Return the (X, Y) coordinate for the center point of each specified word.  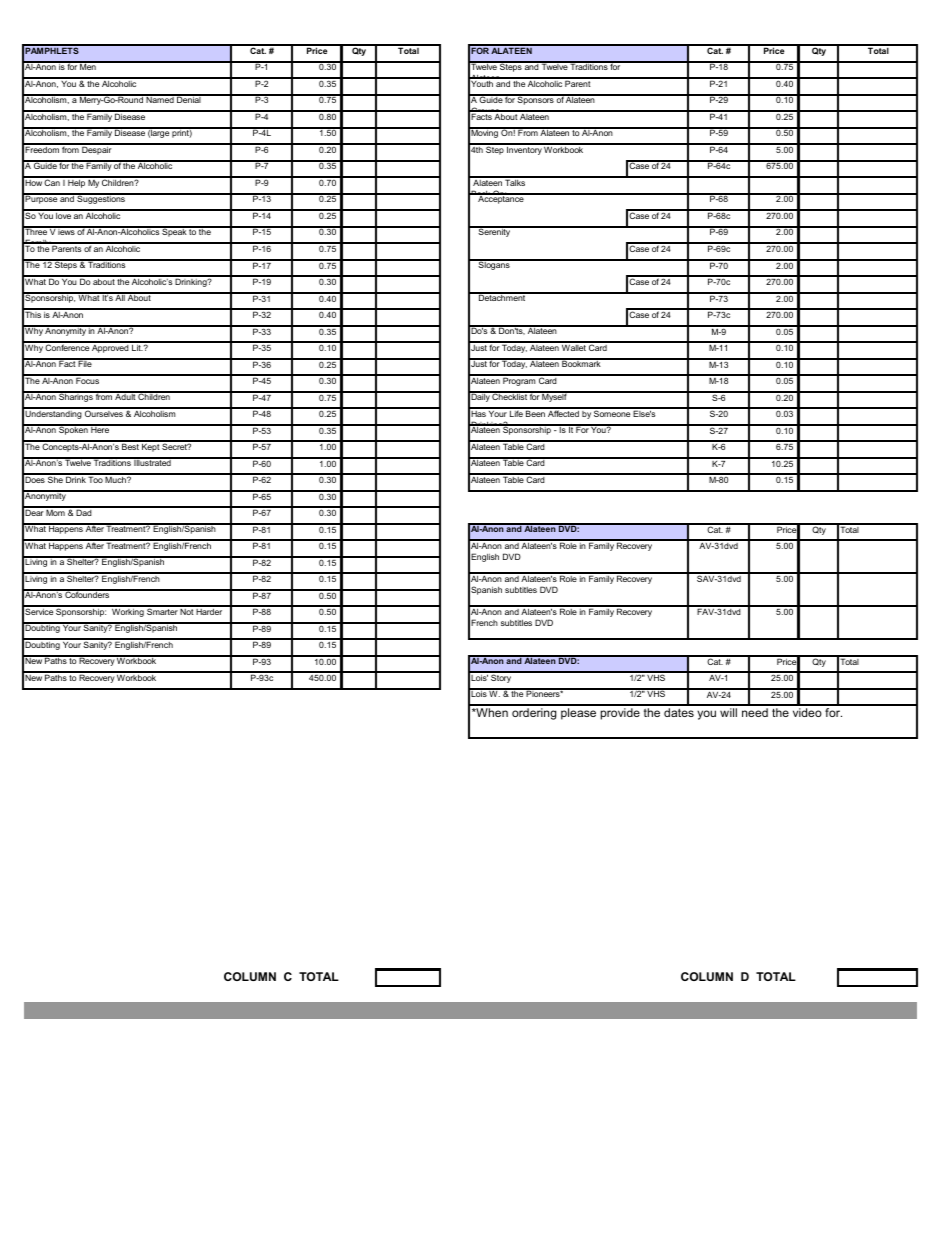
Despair (97, 149)
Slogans (494, 265)
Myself (555, 397)
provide (620, 714)
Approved (110, 347)
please (578, 714)
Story (501, 677)
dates (679, 712)
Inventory (524, 149)
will (728, 712)
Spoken (73, 430)
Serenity (494, 232)
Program (519, 380)
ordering (534, 714)
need (755, 712)
